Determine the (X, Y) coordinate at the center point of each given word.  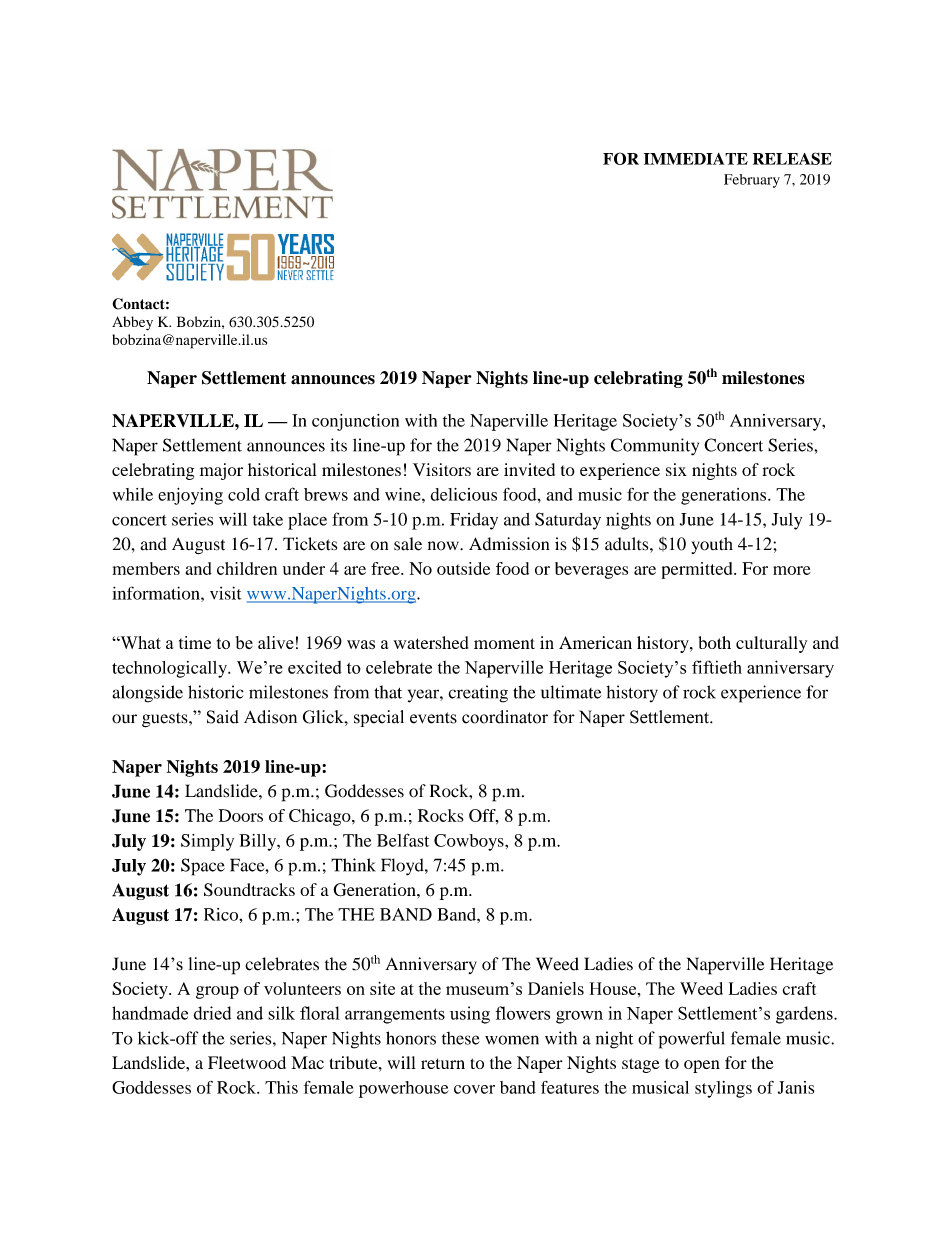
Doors (241, 815)
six (676, 469)
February (752, 181)
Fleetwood (247, 1062)
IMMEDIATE (696, 159)
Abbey (132, 323)
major (221, 471)
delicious (463, 494)
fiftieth (717, 667)
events (433, 718)
